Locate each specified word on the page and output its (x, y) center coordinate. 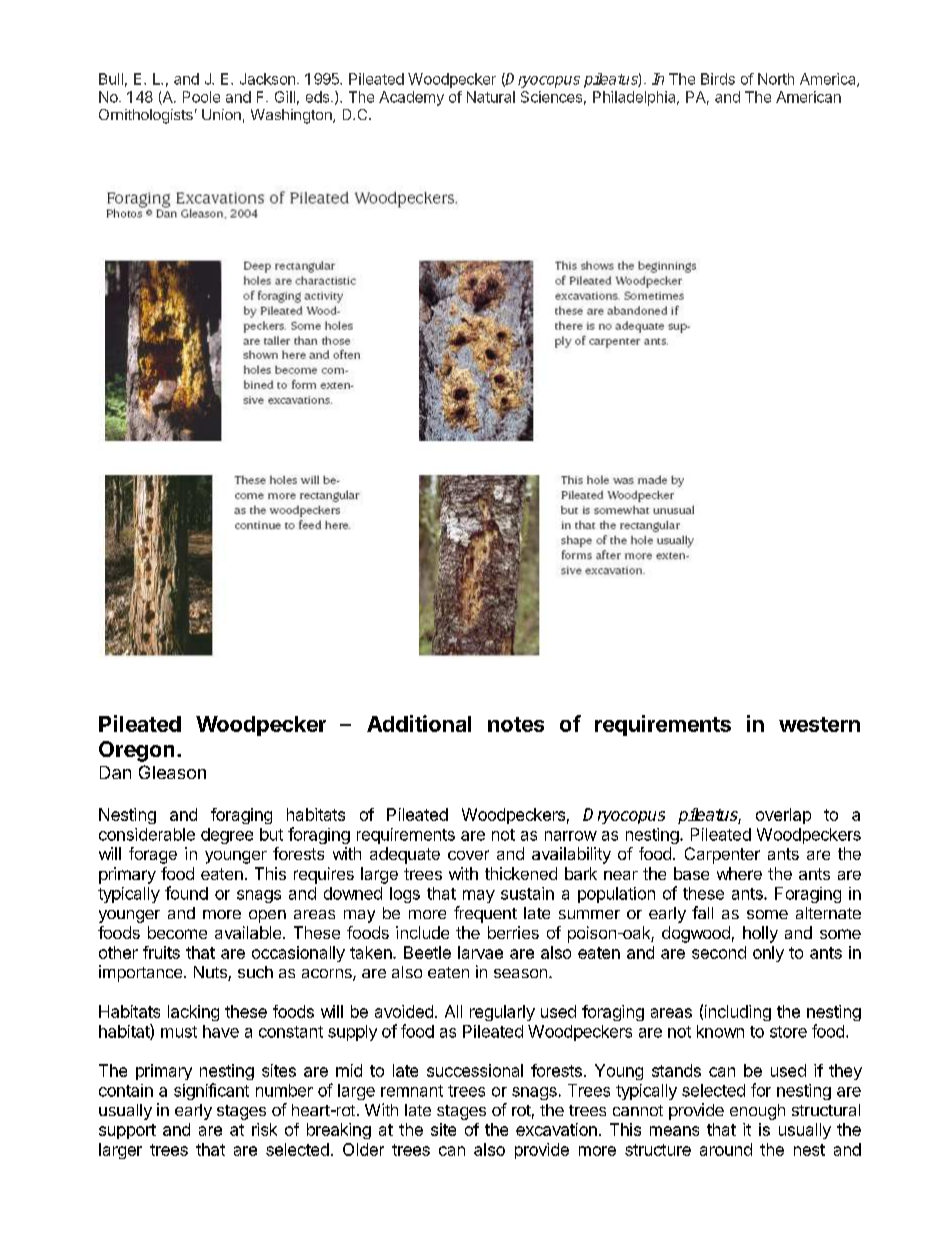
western (819, 724)
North (776, 79)
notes (516, 724)
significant (211, 1091)
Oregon (136, 751)
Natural (491, 97)
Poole (201, 97)
